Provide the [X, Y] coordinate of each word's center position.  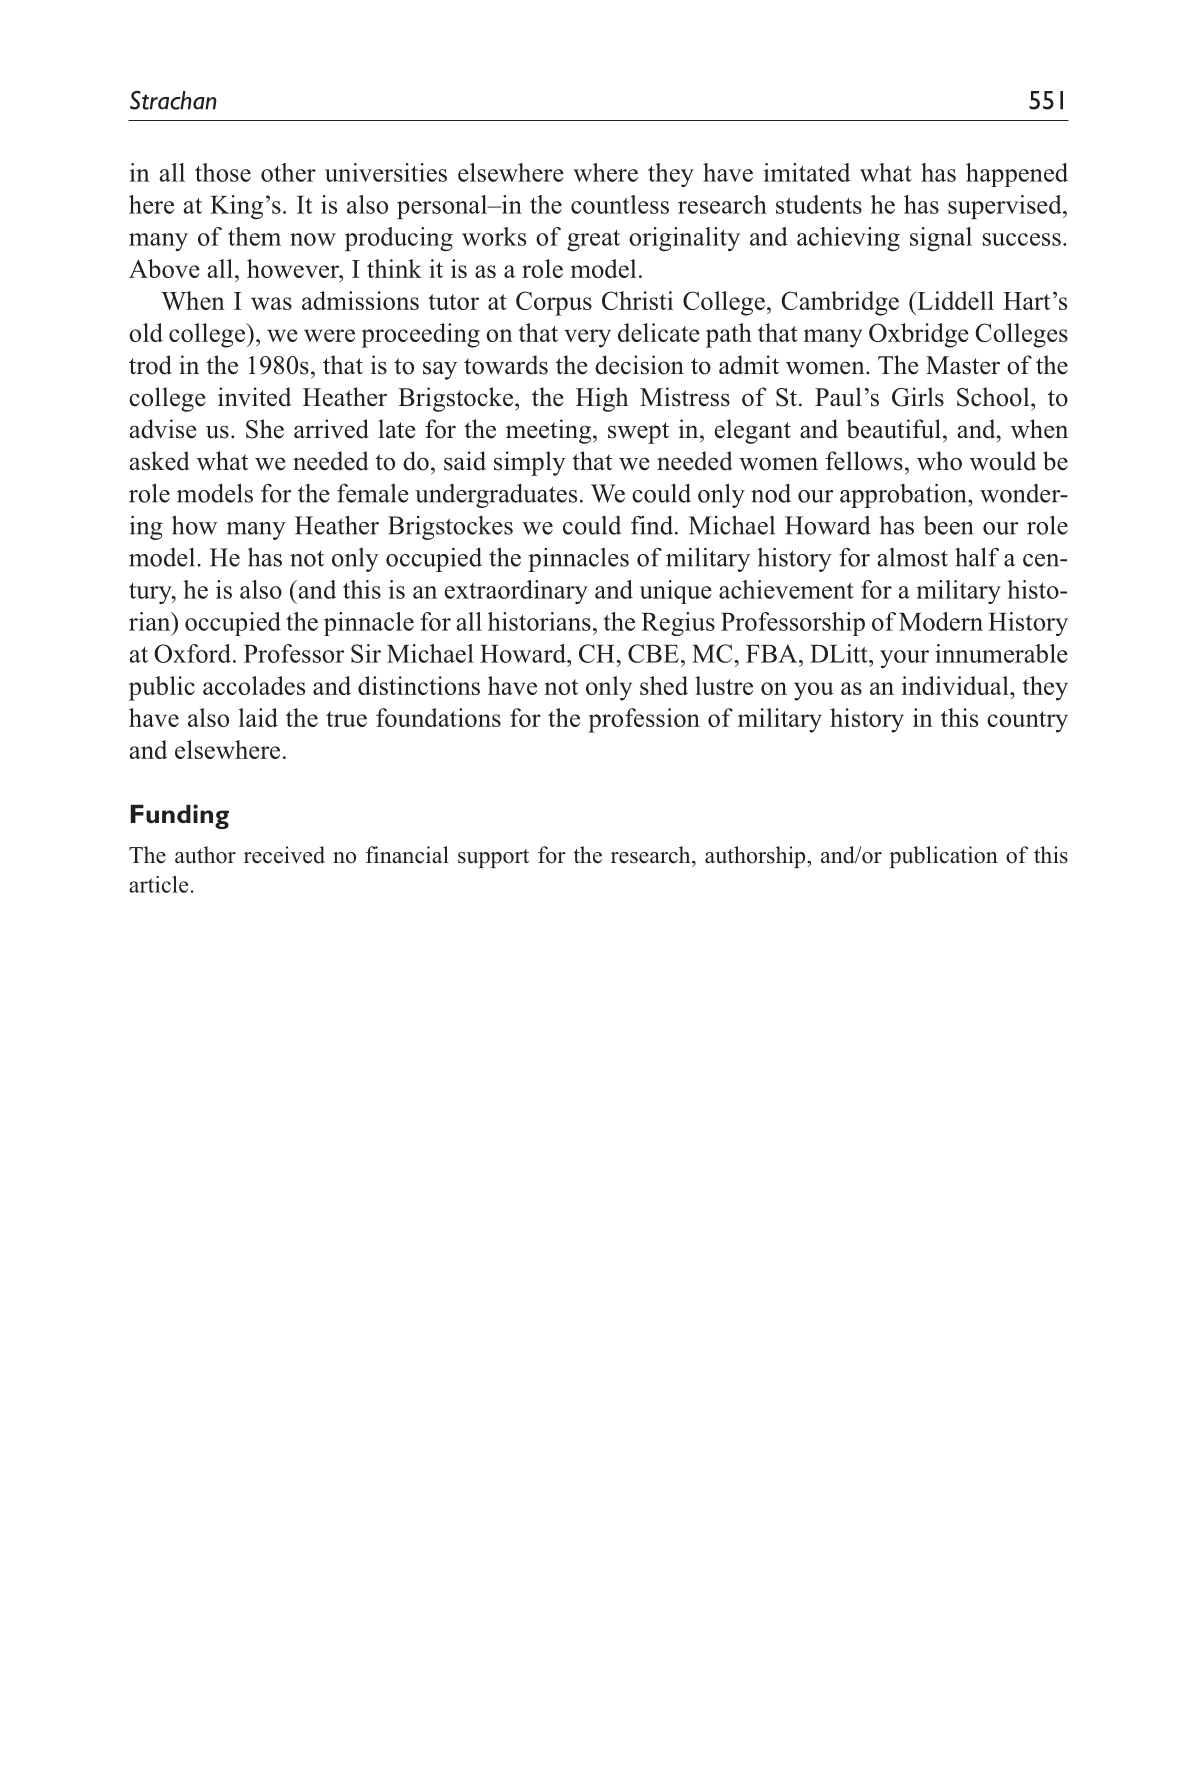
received [284, 855]
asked [159, 461]
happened [1017, 175]
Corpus [554, 303]
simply [530, 463]
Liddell [954, 300]
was [271, 303]
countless [620, 204]
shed [664, 685]
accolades [254, 685]
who [939, 461]
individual [956, 685]
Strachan [173, 100]
